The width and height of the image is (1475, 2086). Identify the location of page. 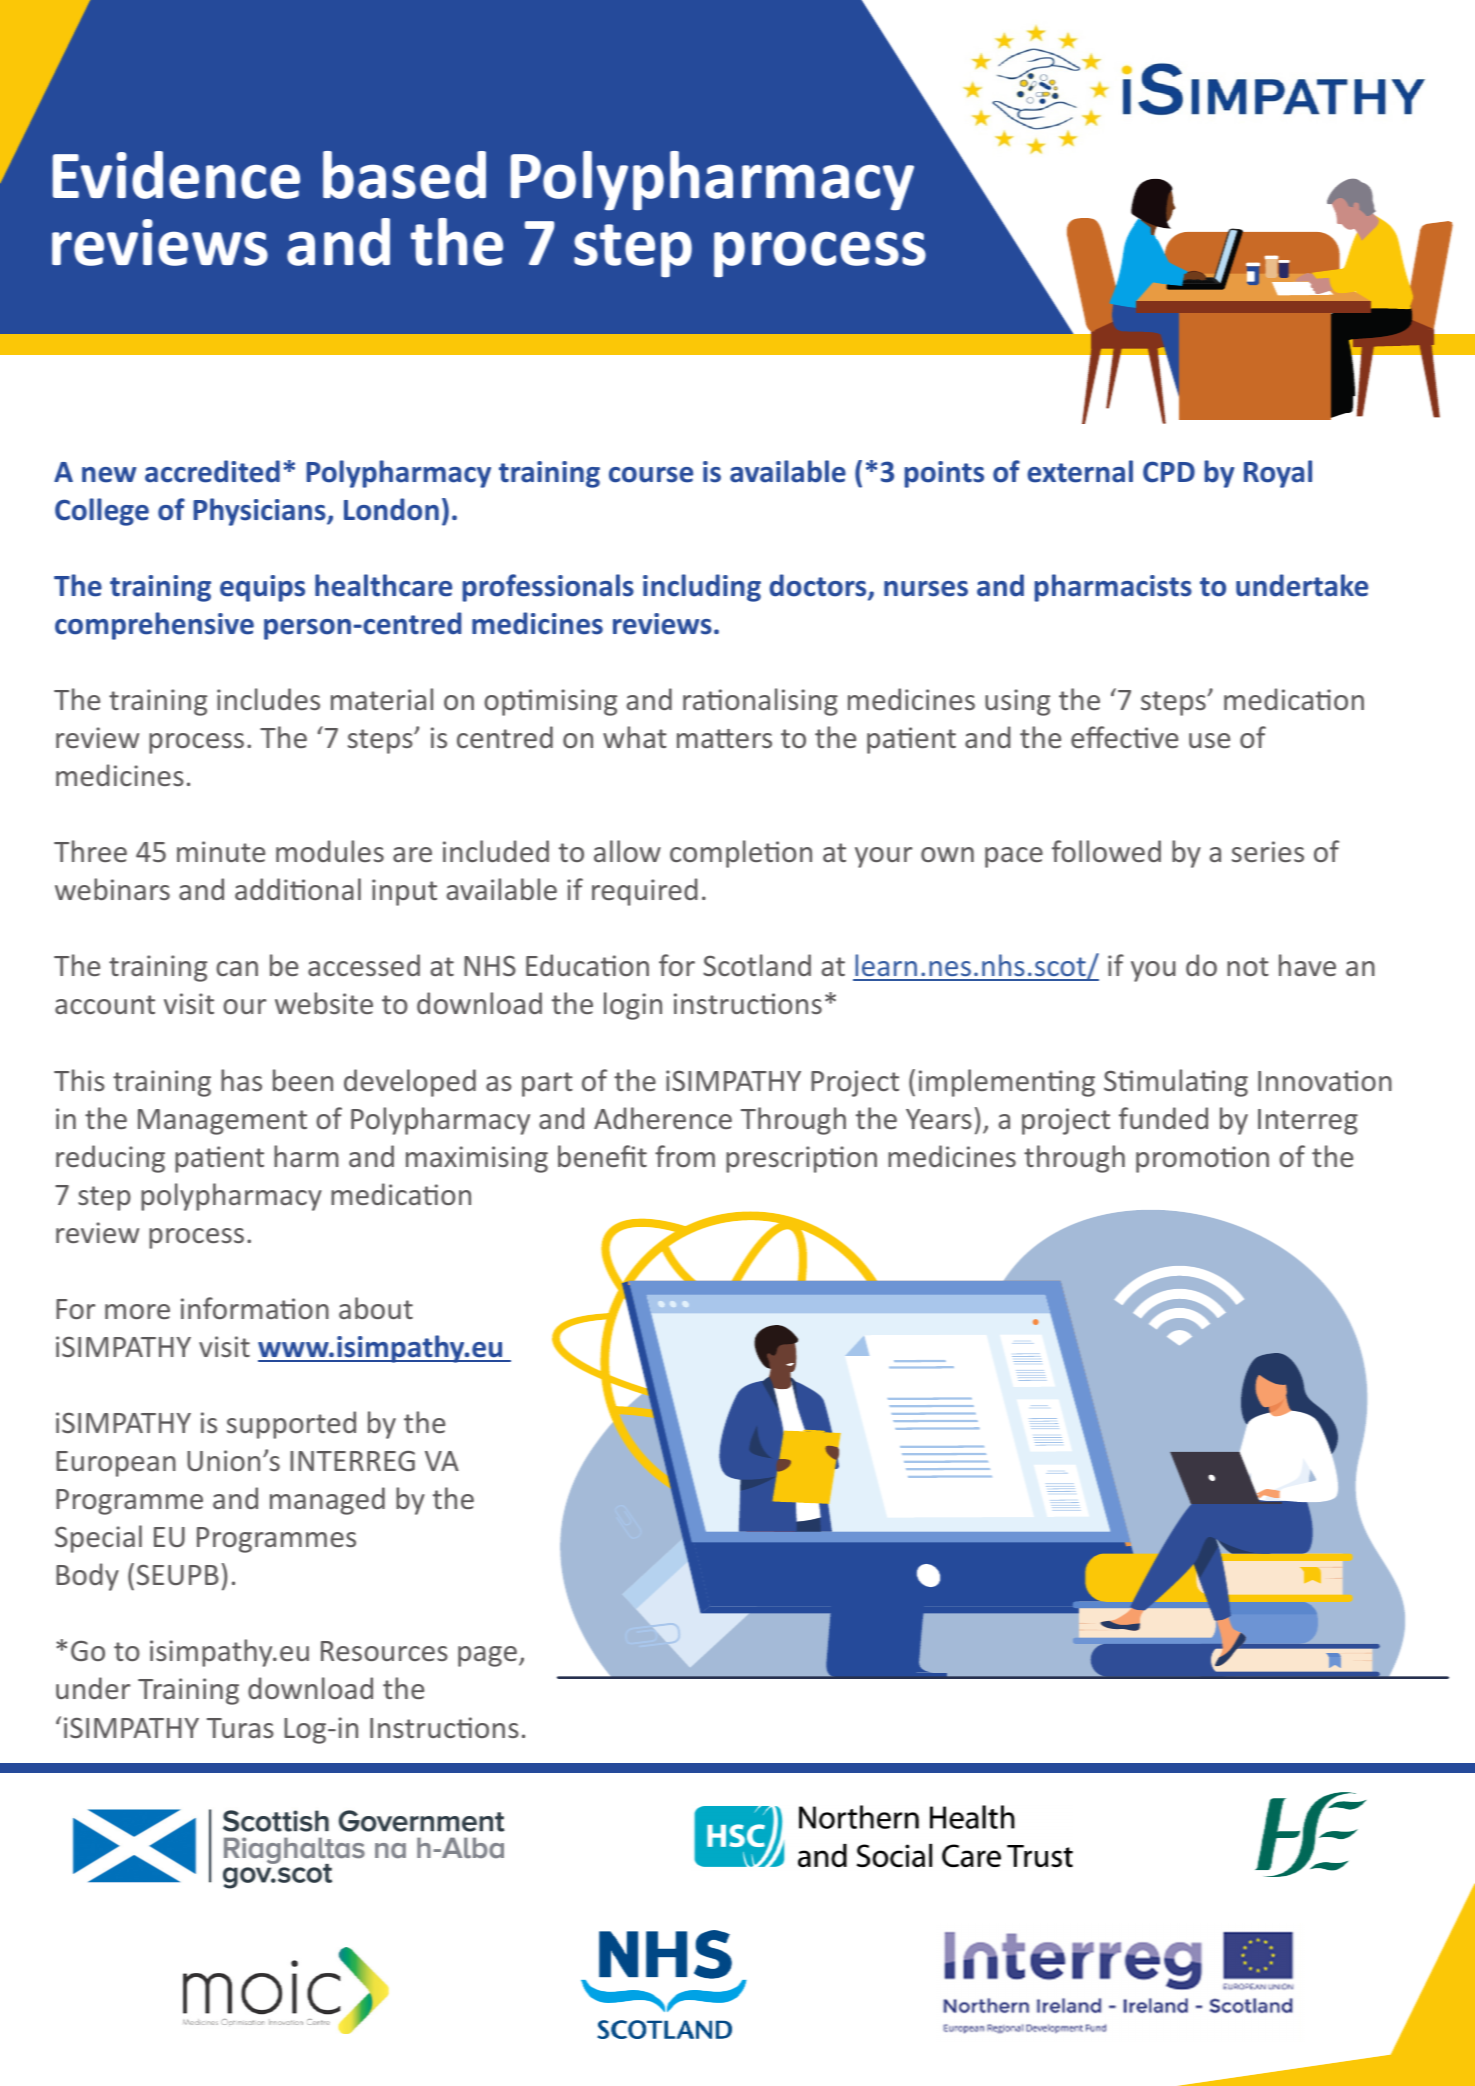
(487, 1656).
